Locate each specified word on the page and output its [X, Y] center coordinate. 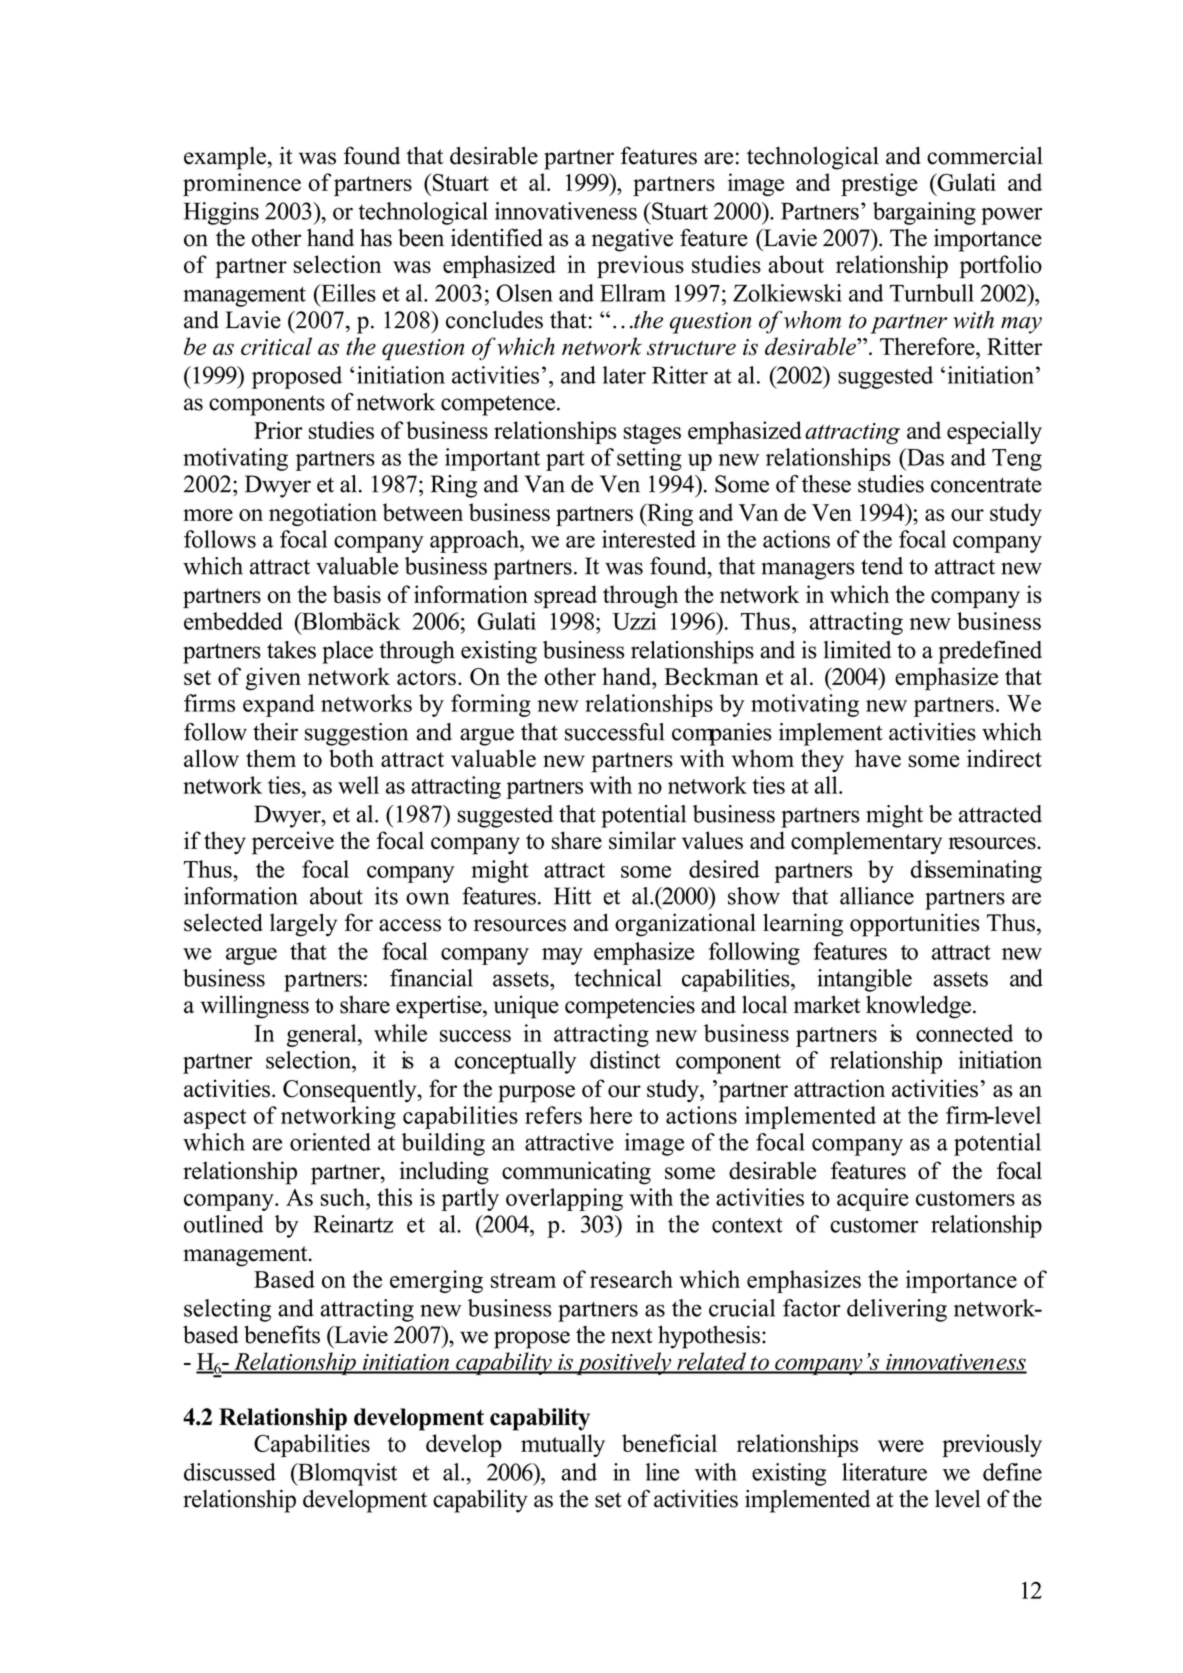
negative [632, 240]
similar [642, 840]
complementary [866, 843]
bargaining [924, 213]
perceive [293, 843]
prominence [242, 184]
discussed [230, 1472]
